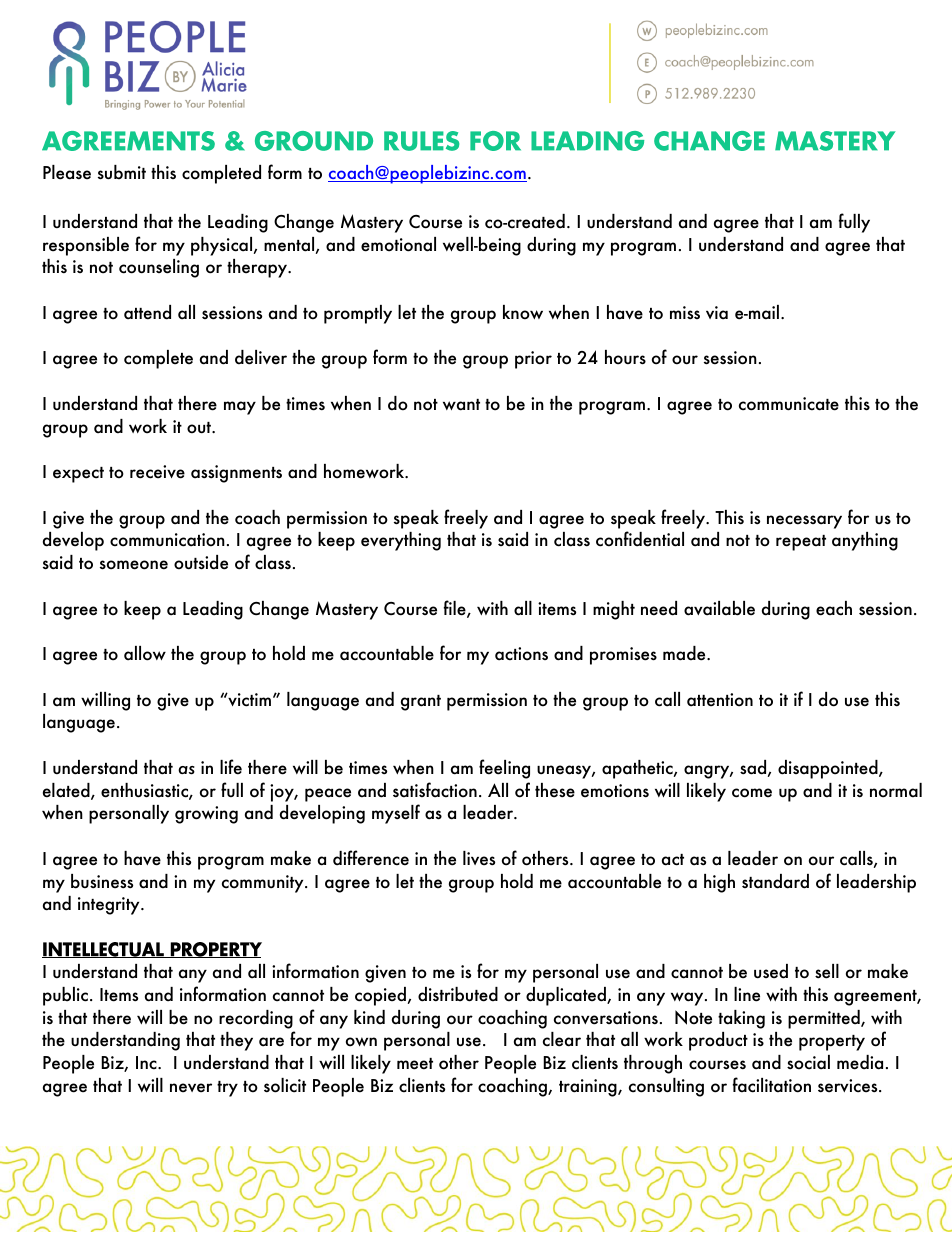  I want to click on life, so click(231, 767).
